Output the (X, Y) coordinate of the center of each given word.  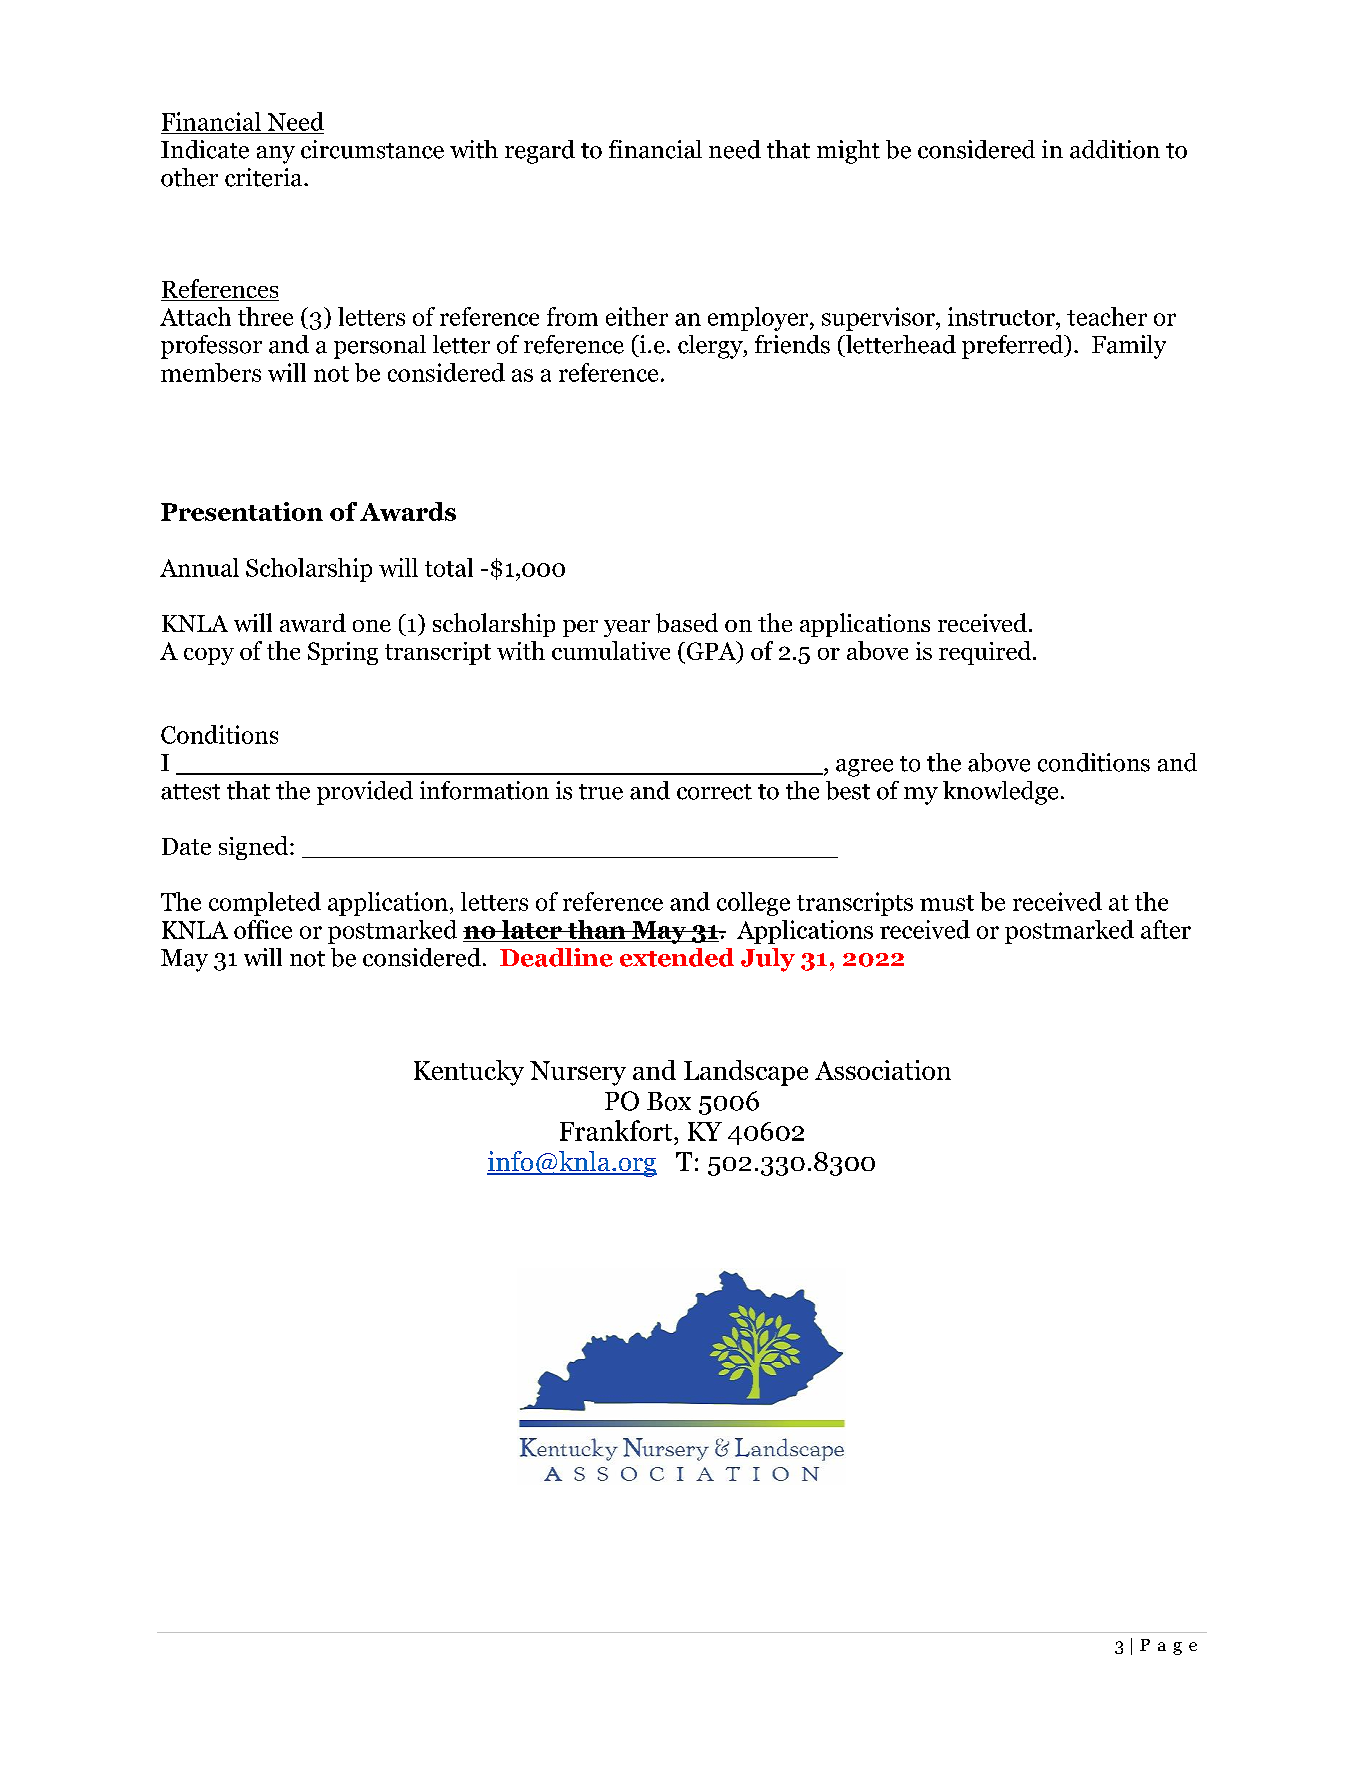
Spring (343, 653)
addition (1115, 149)
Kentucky (469, 1073)
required (986, 653)
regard (540, 152)
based (687, 623)
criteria (265, 177)
